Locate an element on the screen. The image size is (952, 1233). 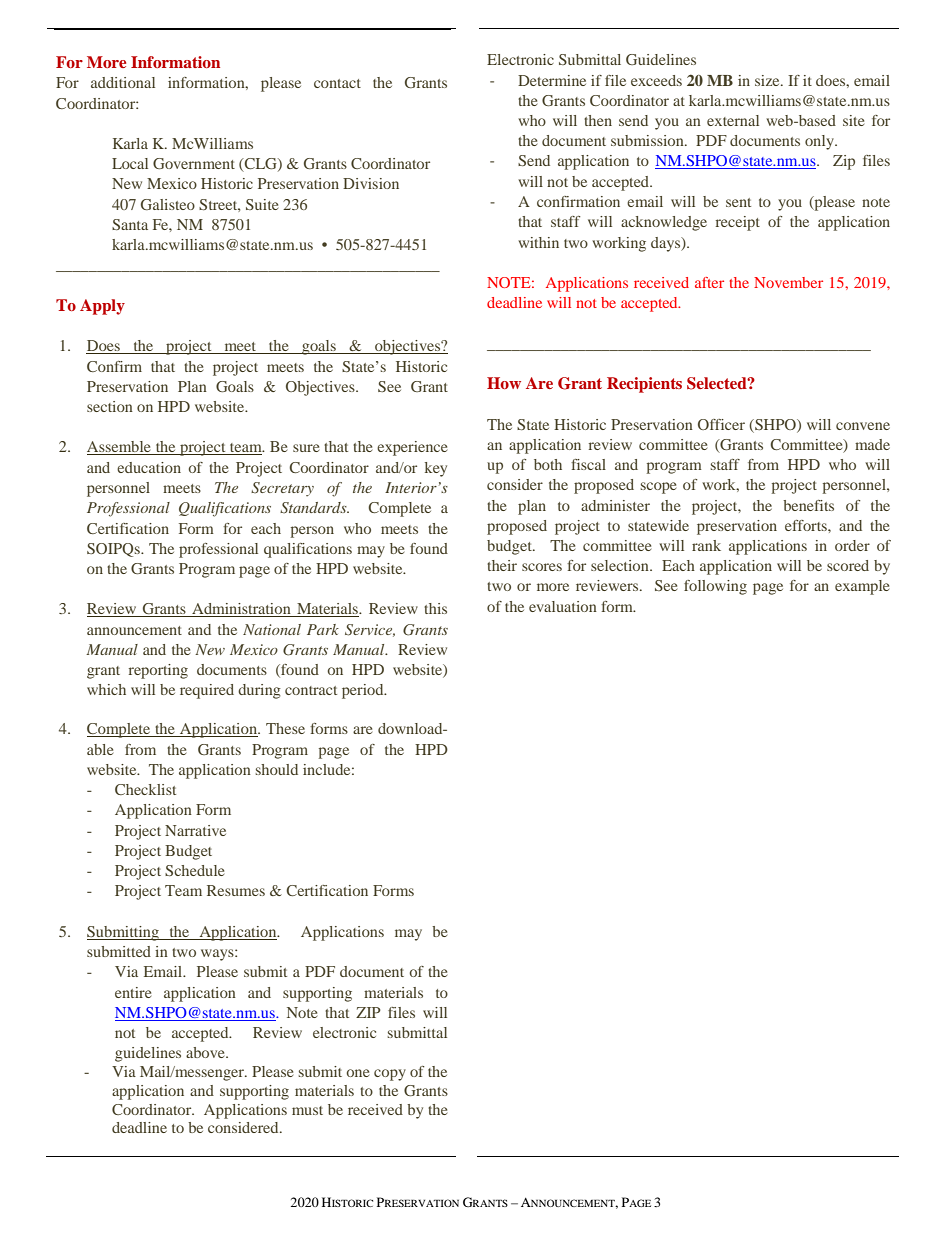
size is located at coordinates (768, 80).
